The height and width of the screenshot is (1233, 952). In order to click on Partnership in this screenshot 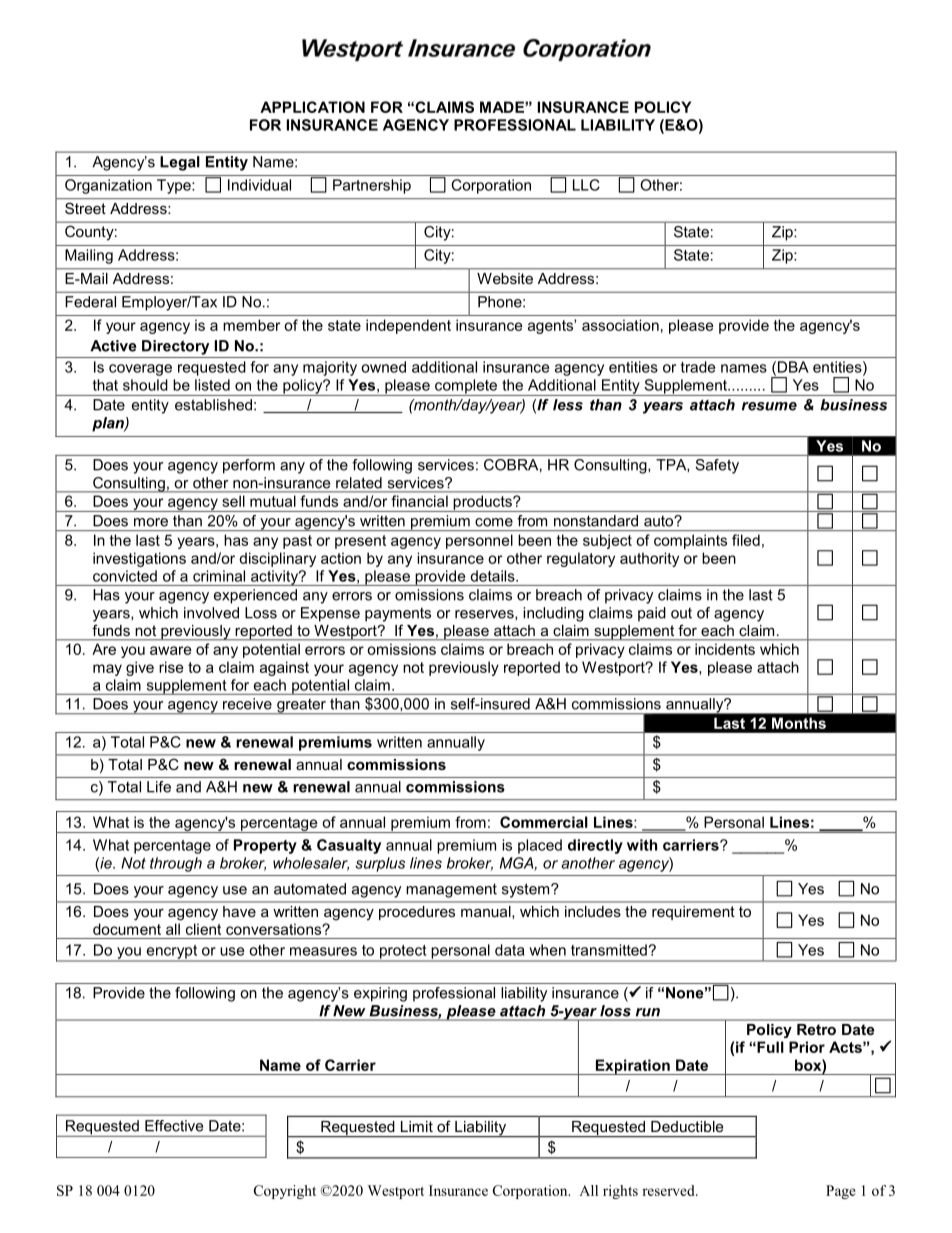, I will do `click(372, 186)`.
